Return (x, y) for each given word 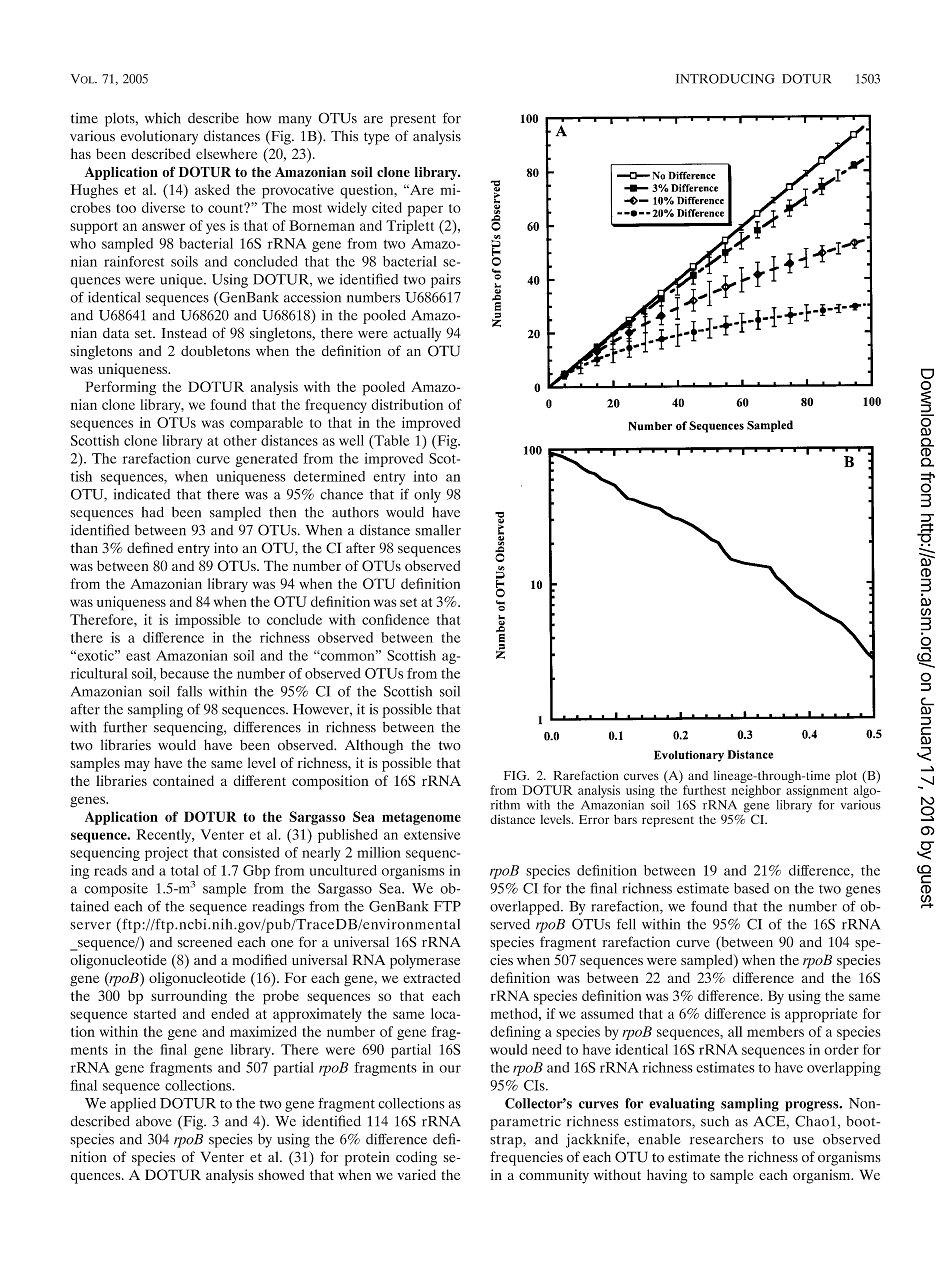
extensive (432, 834)
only (427, 496)
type (376, 138)
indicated (142, 494)
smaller (438, 530)
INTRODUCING (725, 79)
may (137, 766)
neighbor (756, 791)
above (154, 1121)
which (163, 118)
